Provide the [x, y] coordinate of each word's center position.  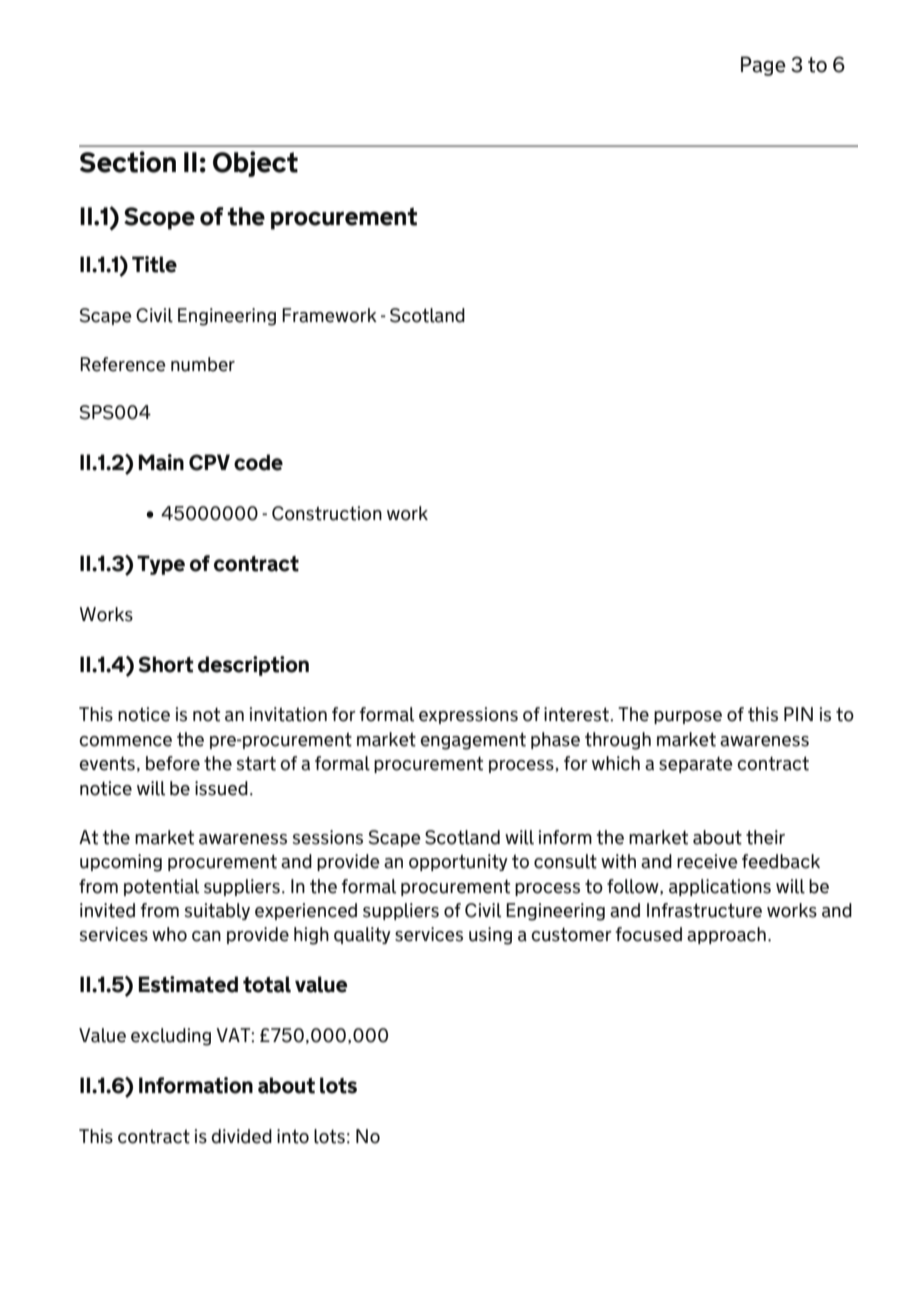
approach [726, 935]
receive [707, 861]
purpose [688, 717]
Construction [327, 513]
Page [763, 66]
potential [161, 887]
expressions [468, 715]
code [258, 462]
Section [128, 162]
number [203, 364]
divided [241, 1136]
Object [255, 164]
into [293, 1136]
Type [161, 565]
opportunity [458, 862]
